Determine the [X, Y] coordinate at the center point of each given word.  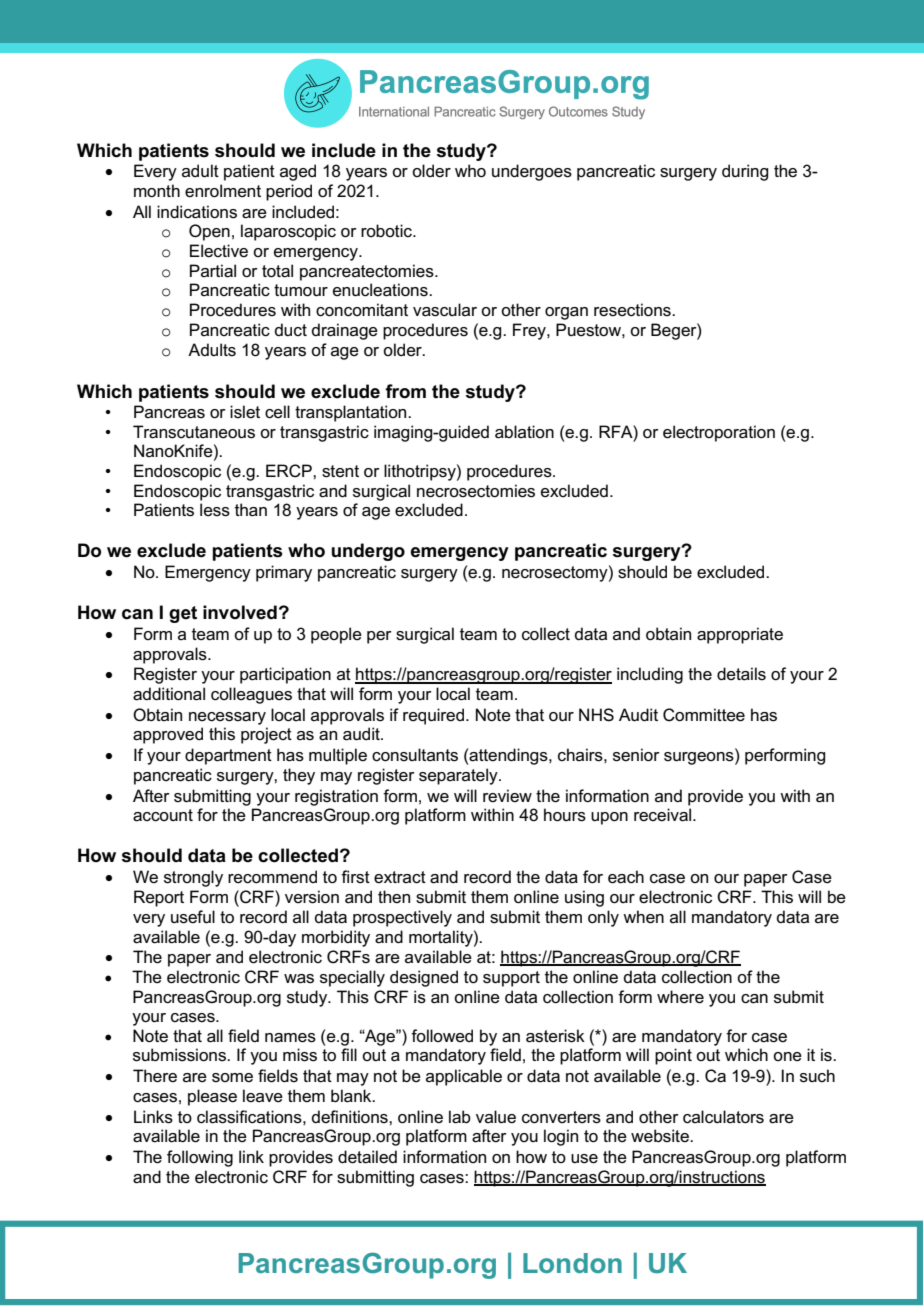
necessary [227, 718]
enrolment [223, 191]
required [435, 716]
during [745, 172]
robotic [387, 230]
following [200, 1158]
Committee [704, 715]
